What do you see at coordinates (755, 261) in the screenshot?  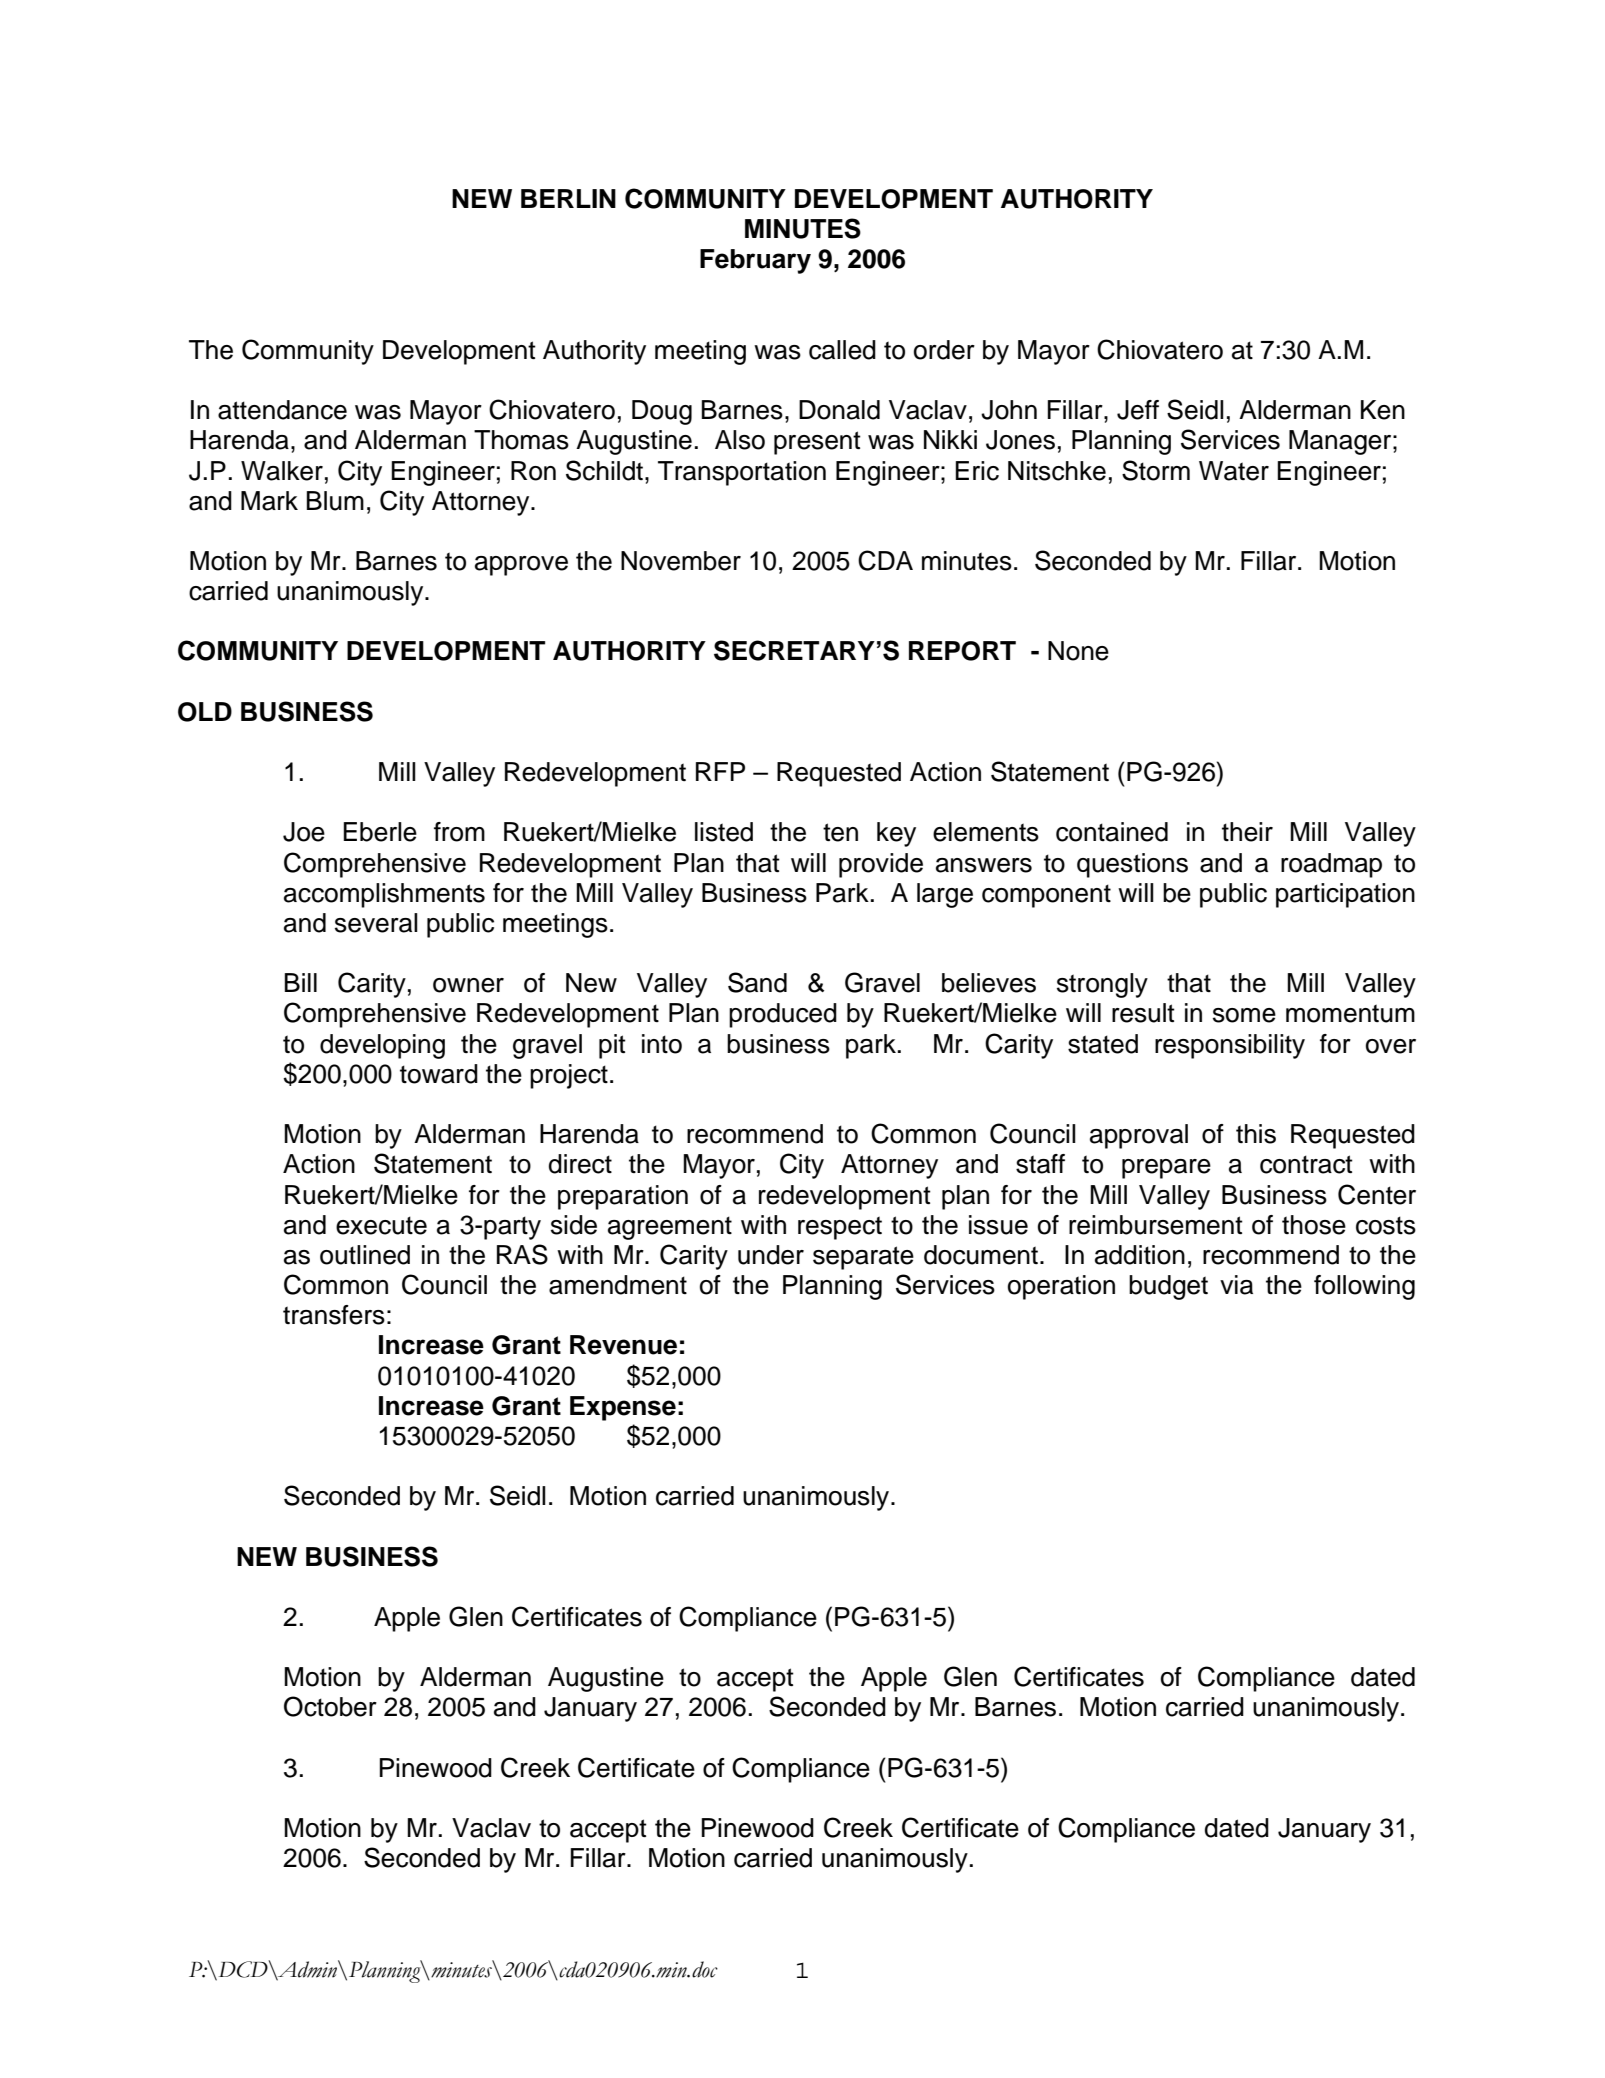 I see `February` at bounding box center [755, 261].
